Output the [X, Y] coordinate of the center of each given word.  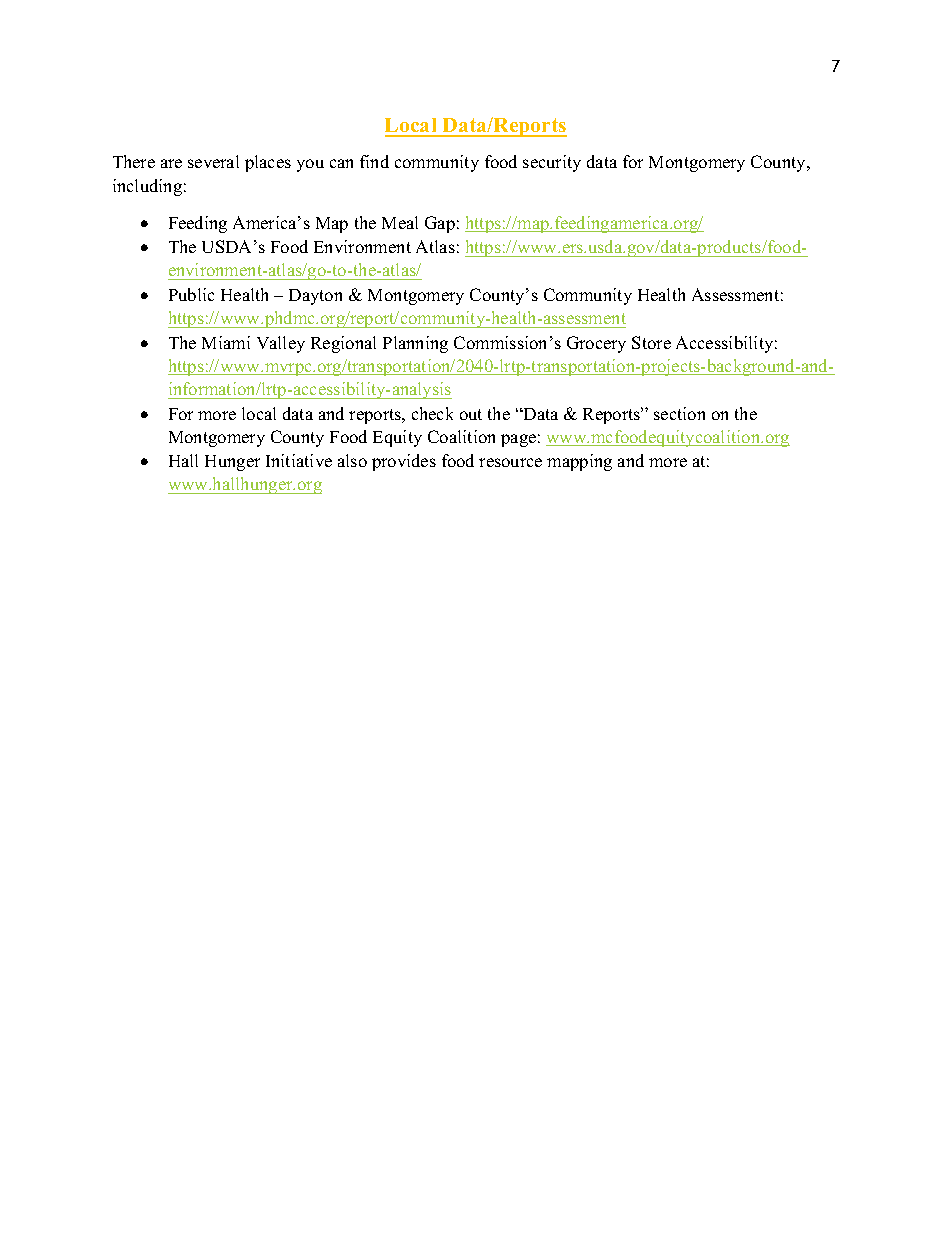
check [432, 413]
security [552, 163]
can [341, 163]
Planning [415, 344]
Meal [400, 222]
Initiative [299, 460]
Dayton [315, 297]
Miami [226, 342]
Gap [440, 224]
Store [651, 342]
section [679, 413]
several [213, 161]
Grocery [596, 344]
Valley [281, 344]
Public [191, 294]
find [374, 161]
